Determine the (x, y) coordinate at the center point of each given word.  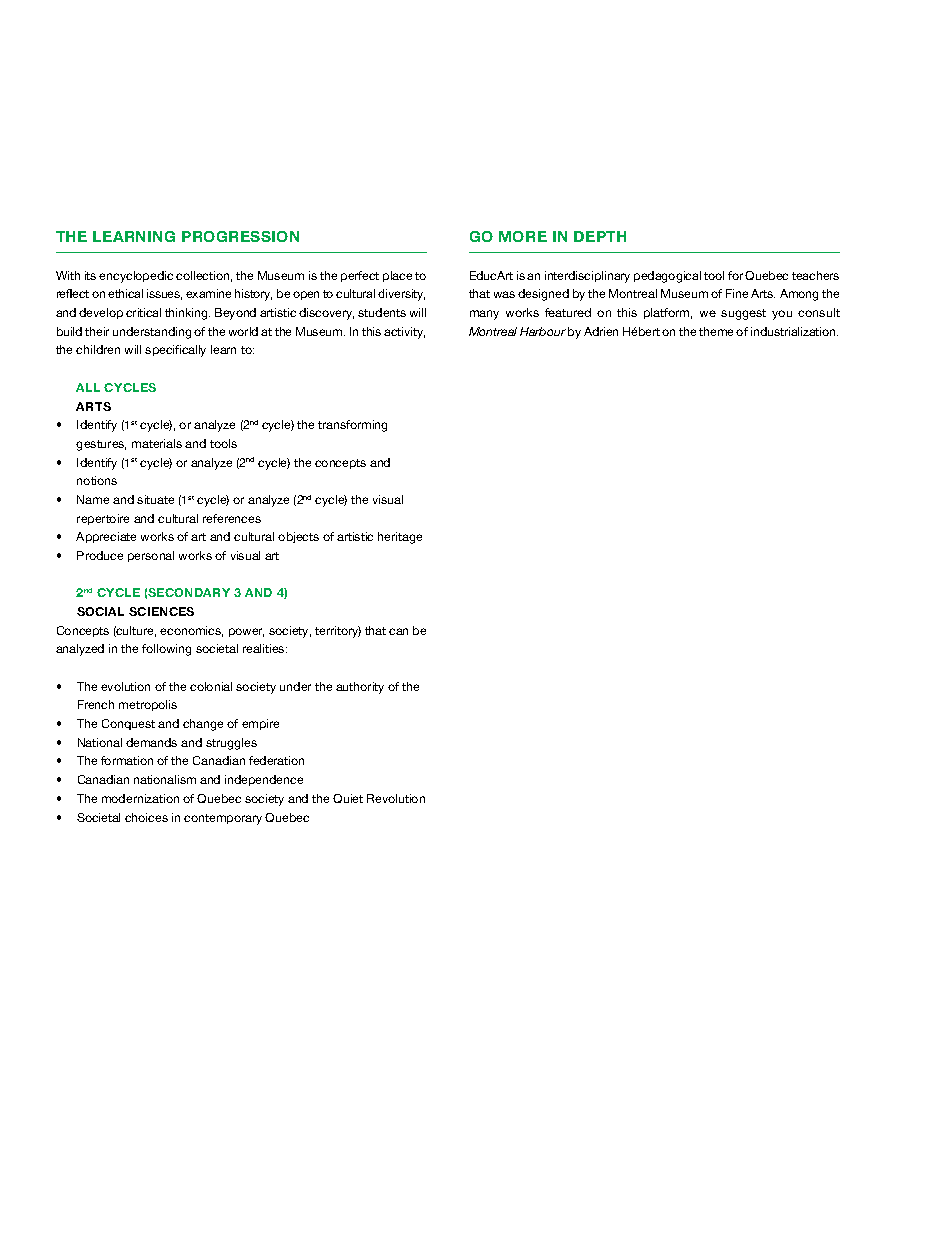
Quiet (348, 798)
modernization (140, 798)
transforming (352, 426)
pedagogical (667, 277)
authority (360, 688)
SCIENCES (161, 611)
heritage (400, 538)
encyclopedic (136, 277)
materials (157, 443)
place (397, 276)
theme (716, 331)
